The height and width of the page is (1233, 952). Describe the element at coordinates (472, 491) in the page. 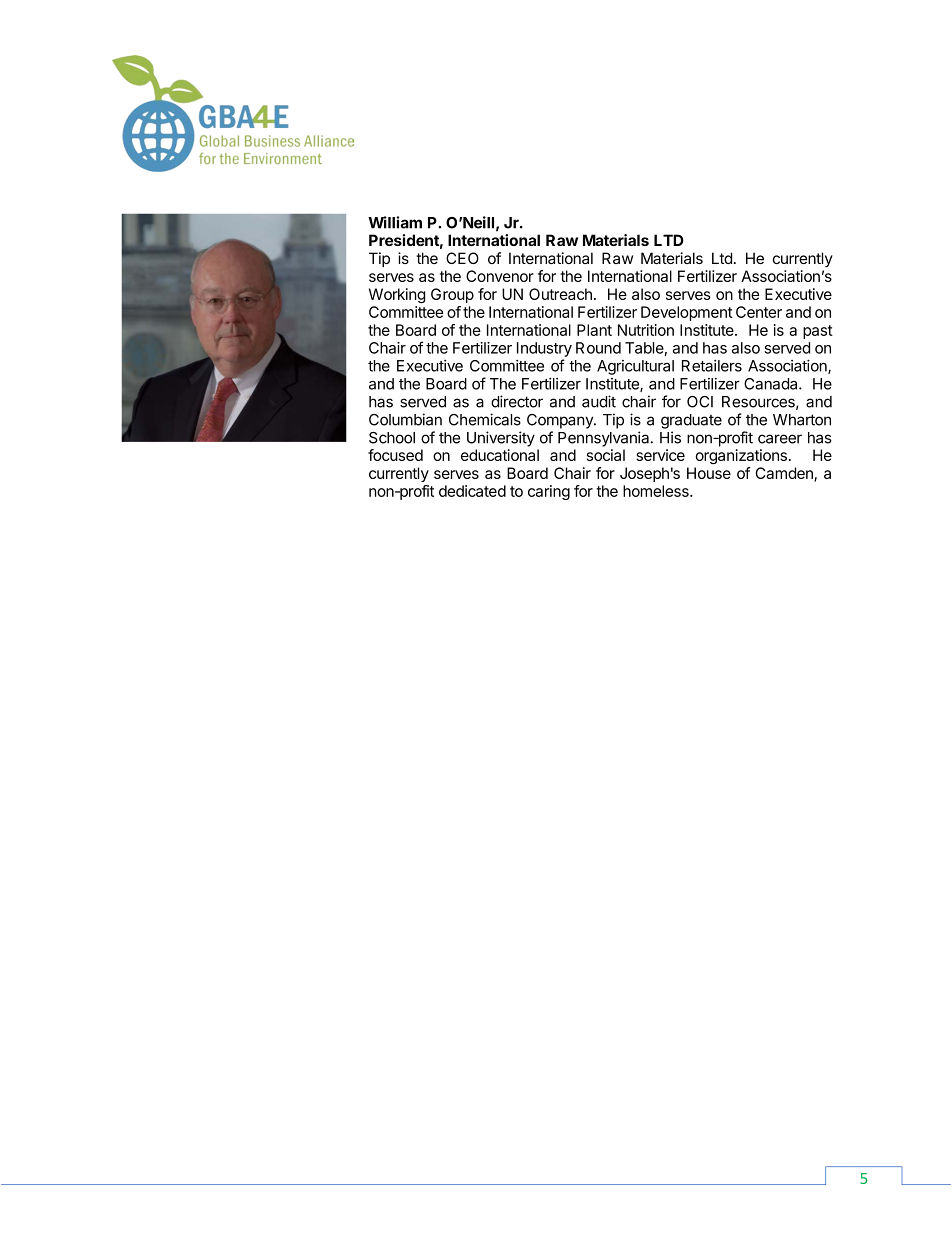

I see `dedicated` at that location.
